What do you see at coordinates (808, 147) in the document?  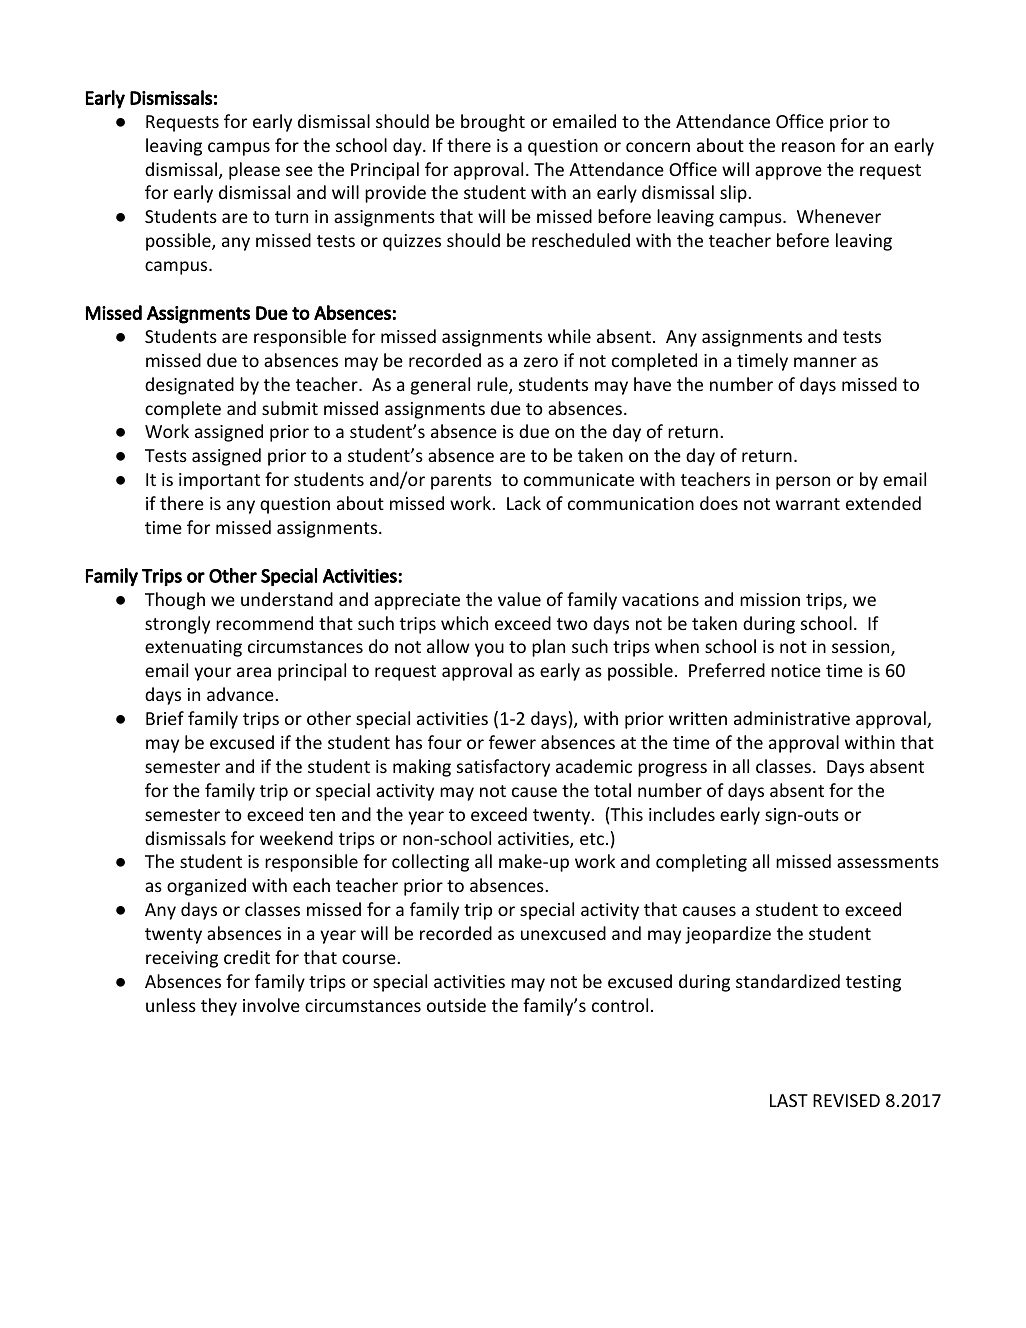 I see `reason` at bounding box center [808, 147].
